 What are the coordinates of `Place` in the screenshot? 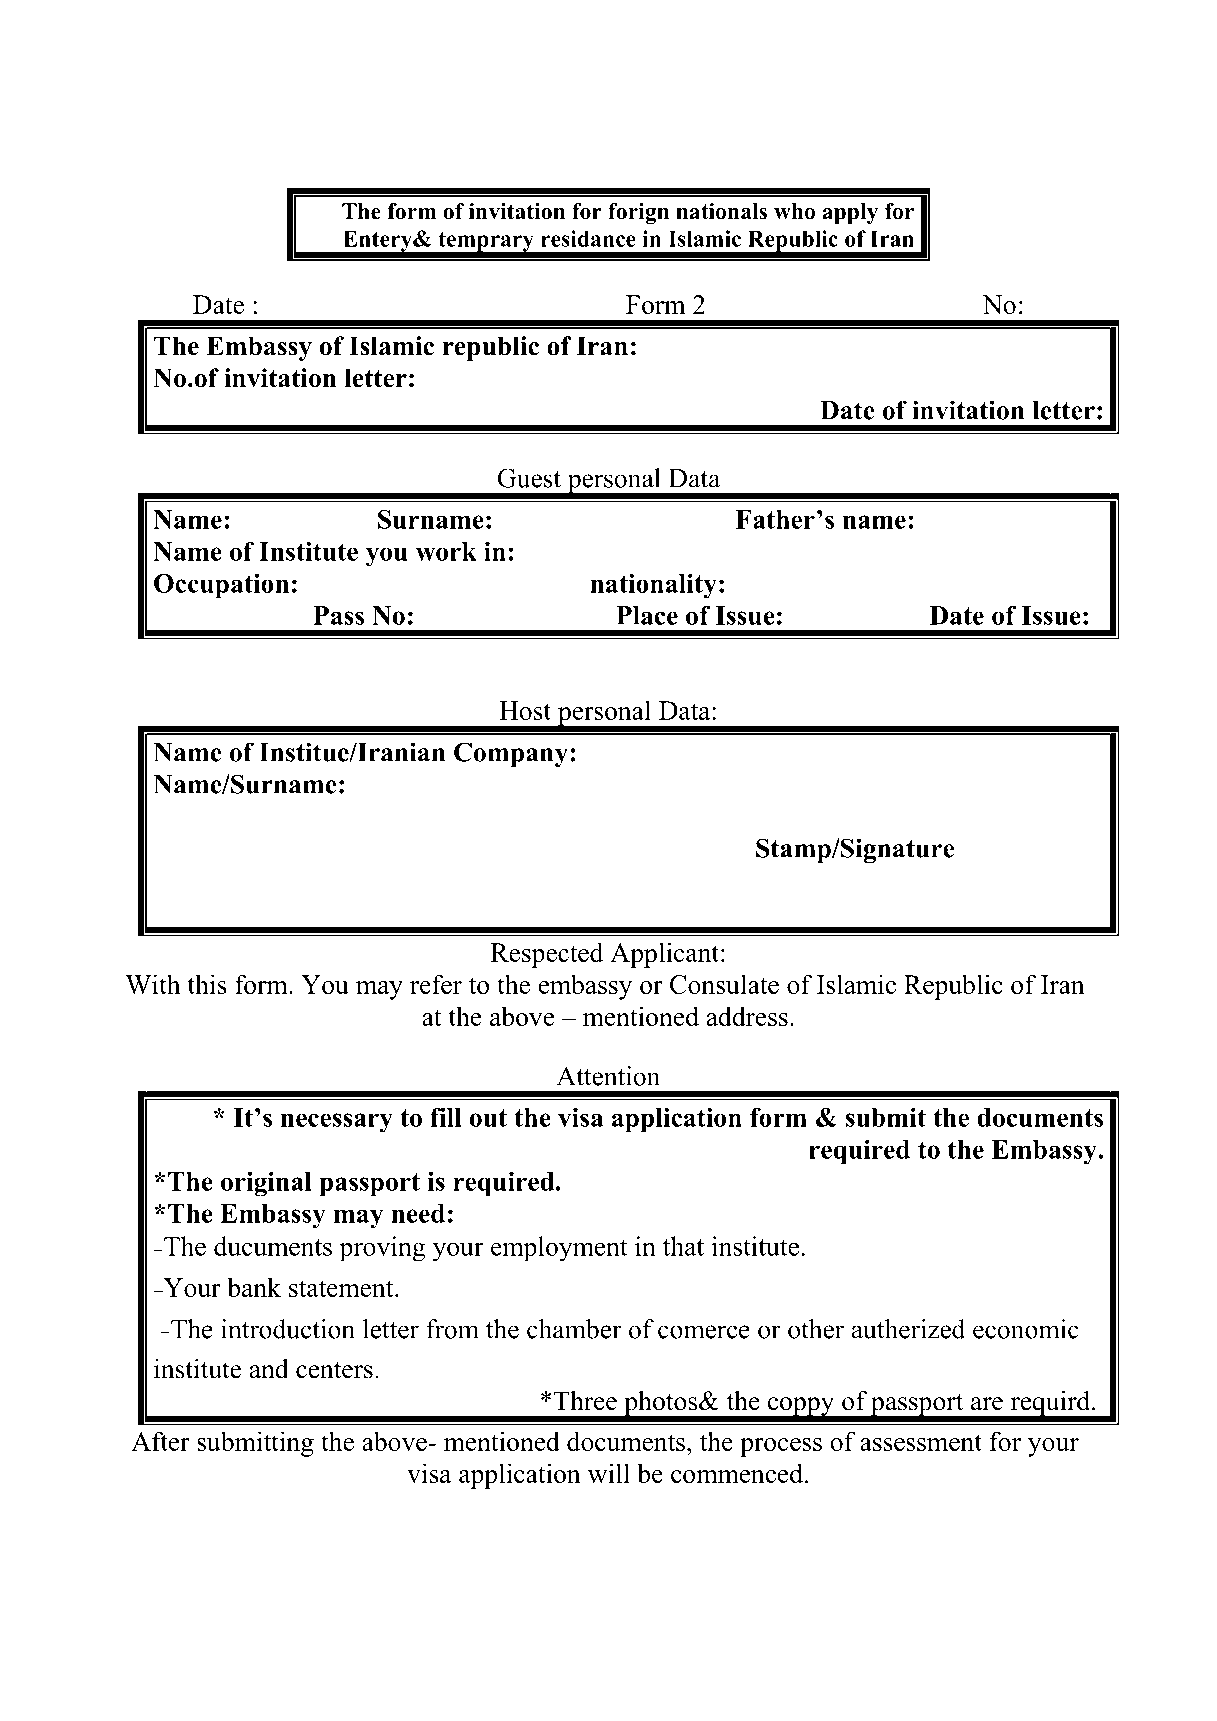 It's located at (647, 615).
